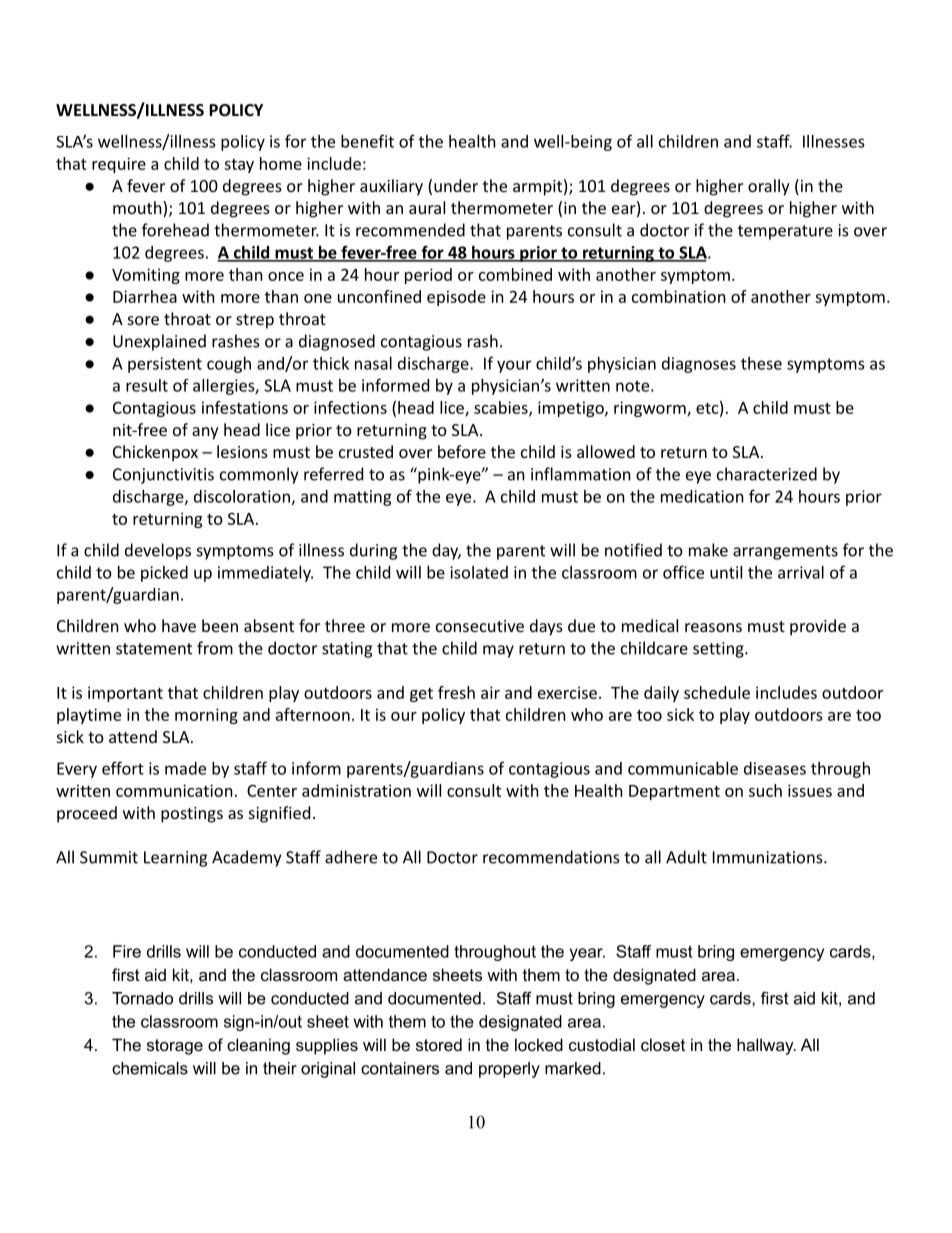 The width and height of the page is (952, 1233). What do you see at coordinates (179, 625) in the page?
I see `have` at bounding box center [179, 625].
